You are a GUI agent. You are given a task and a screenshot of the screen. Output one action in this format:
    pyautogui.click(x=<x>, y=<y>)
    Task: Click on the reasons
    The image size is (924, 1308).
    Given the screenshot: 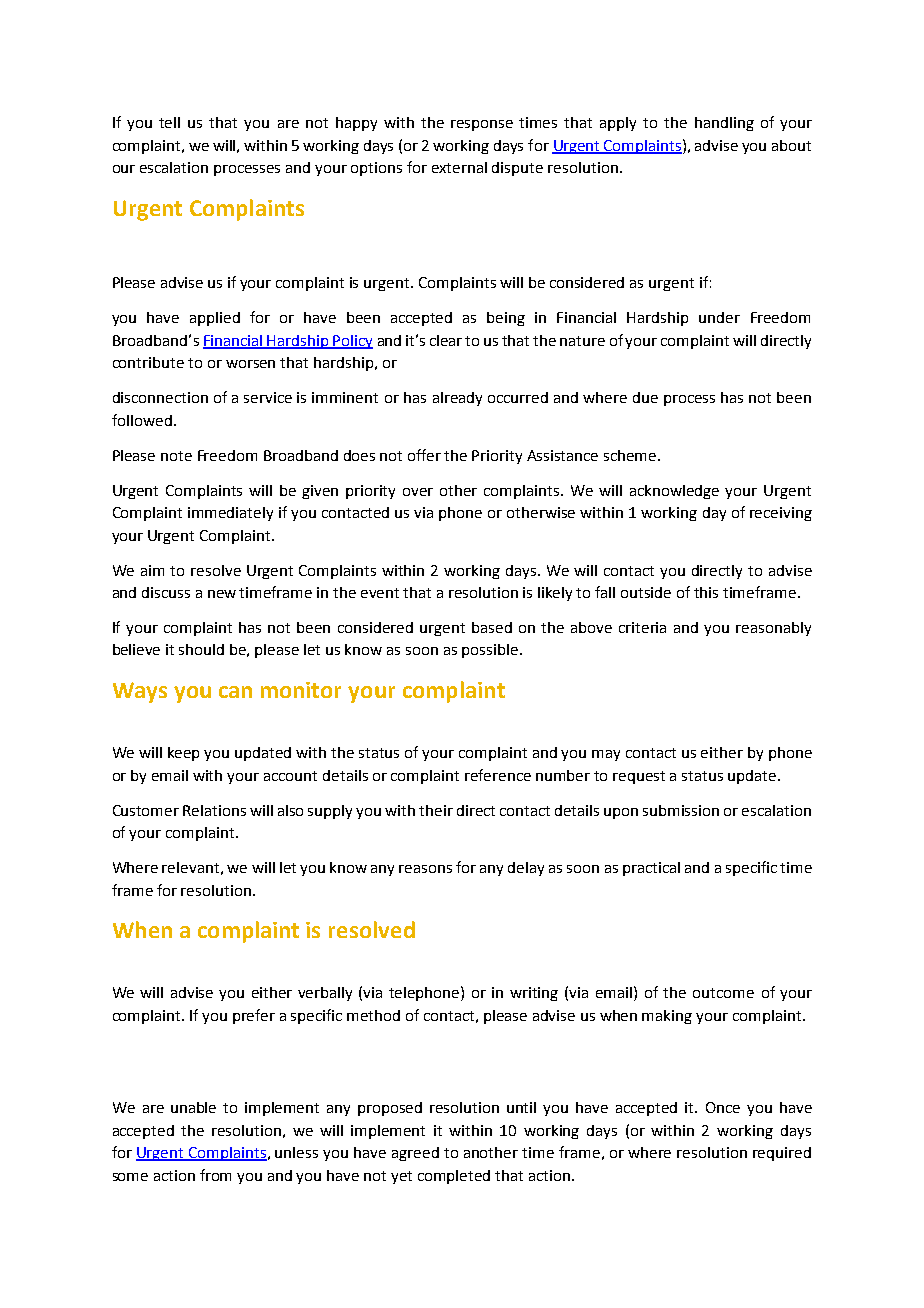 What is the action you would take?
    pyautogui.click(x=425, y=869)
